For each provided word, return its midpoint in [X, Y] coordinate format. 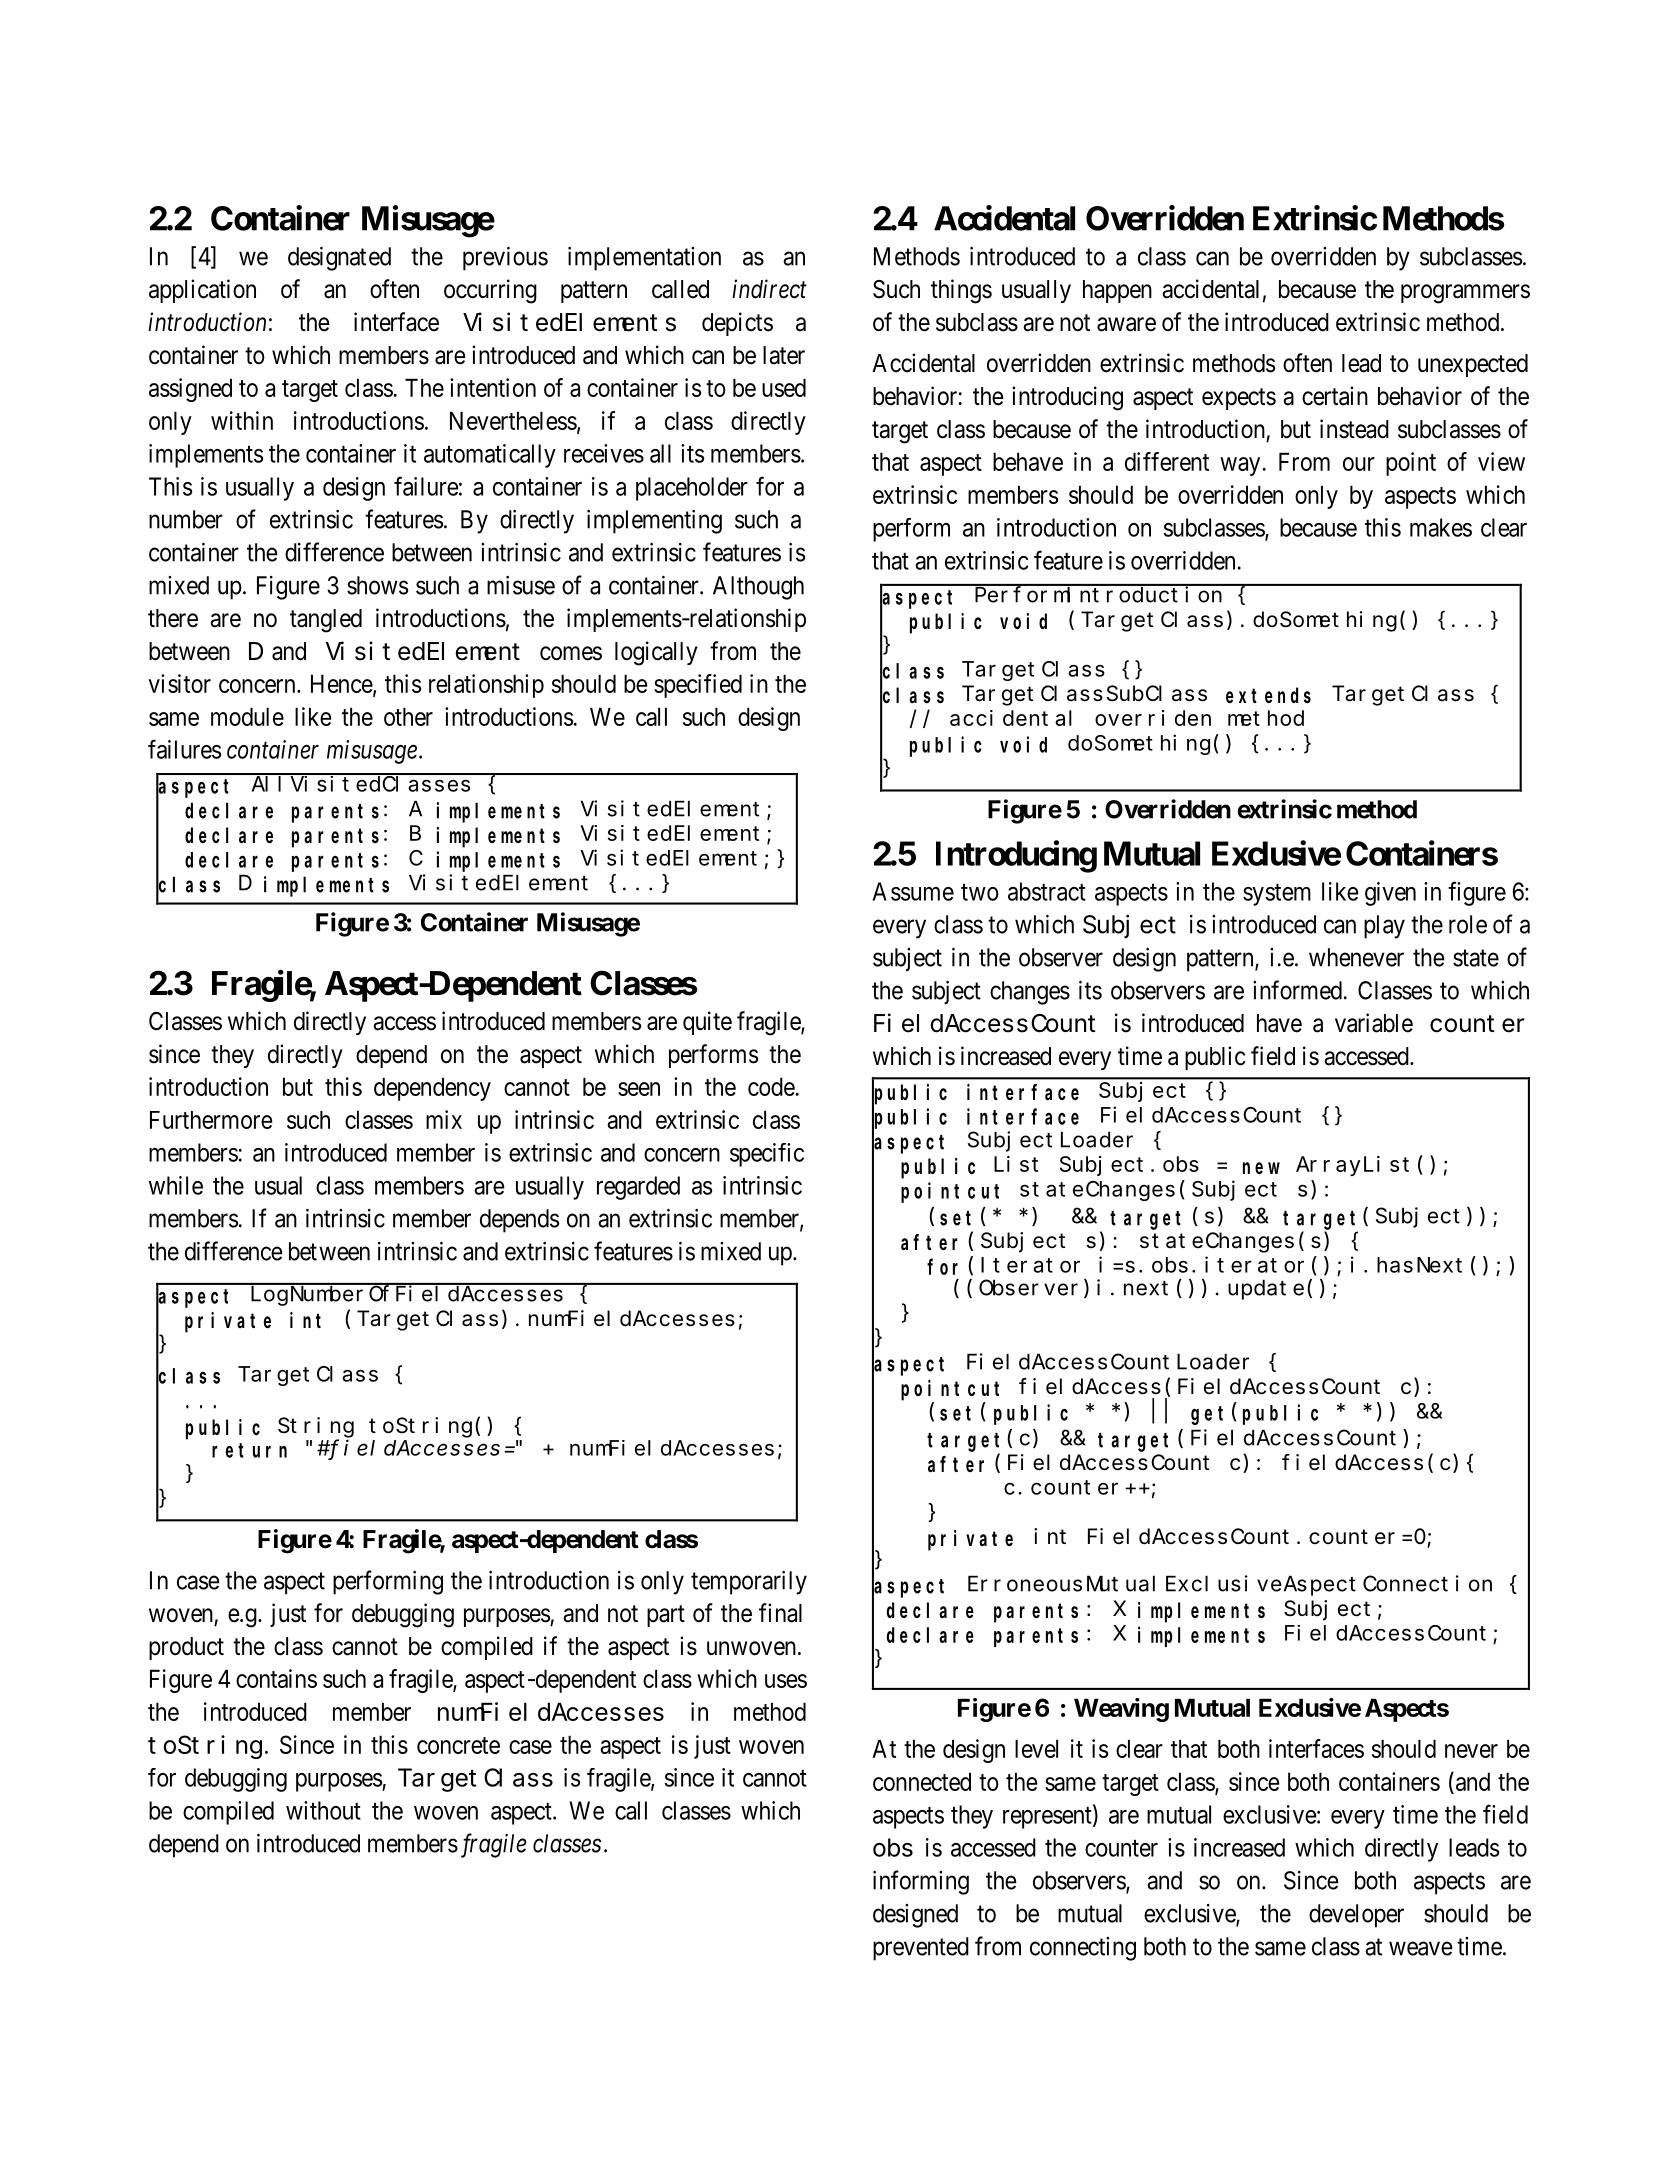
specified [698, 686]
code [771, 1086]
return [249, 1450]
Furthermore [211, 1120]
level [1036, 1748]
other [408, 716]
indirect [769, 289]
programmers [1465, 294]
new [1261, 1168]
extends [1268, 695]
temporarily [749, 1583]
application [202, 291]
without [323, 1810]
